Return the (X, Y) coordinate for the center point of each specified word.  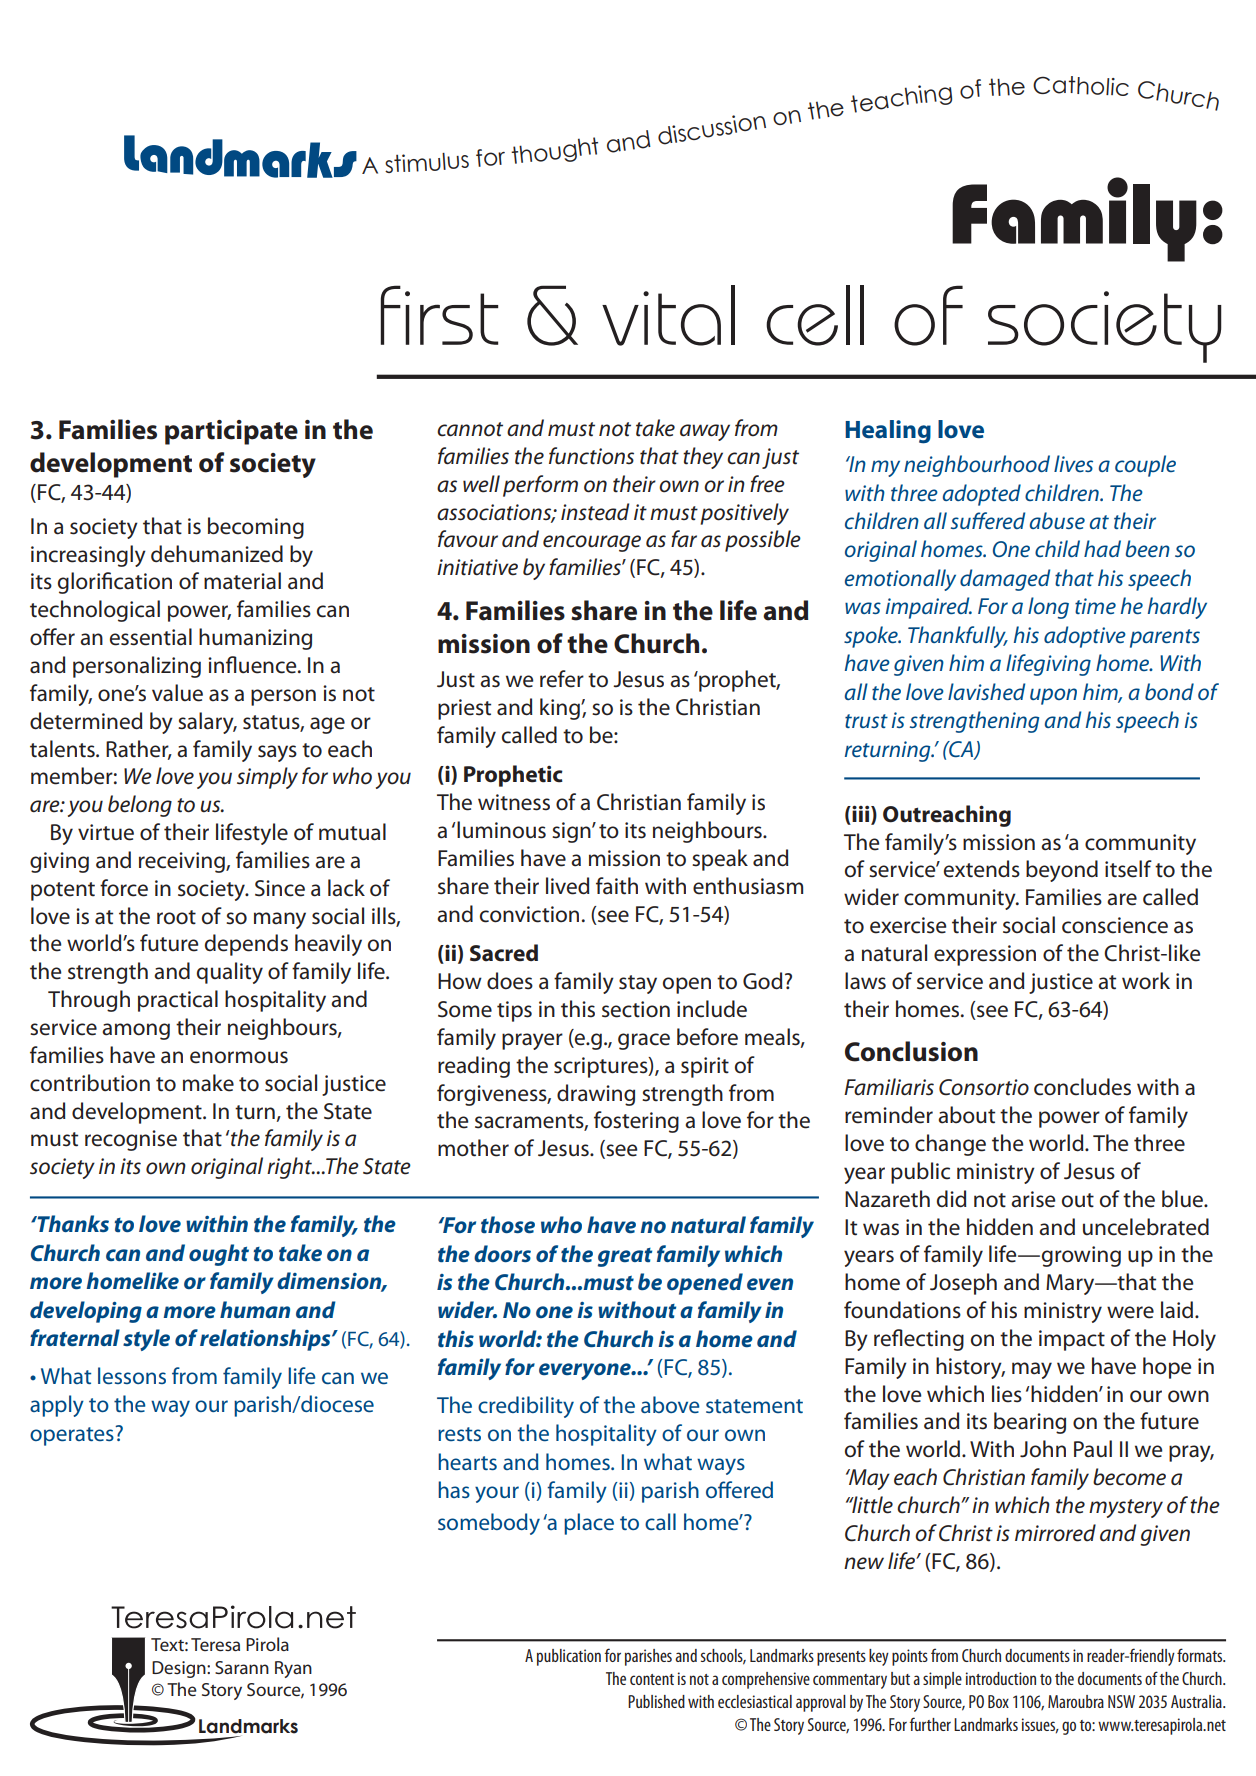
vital (668, 315)
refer (562, 679)
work (1146, 981)
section (636, 1009)
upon (1053, 696)
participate (231, 432)
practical (178, 1001)
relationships (266, 1340)
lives (1073, 463)
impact (1072, 1340)
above (670, 1404)
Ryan (293, 1669)
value (177, 693)
